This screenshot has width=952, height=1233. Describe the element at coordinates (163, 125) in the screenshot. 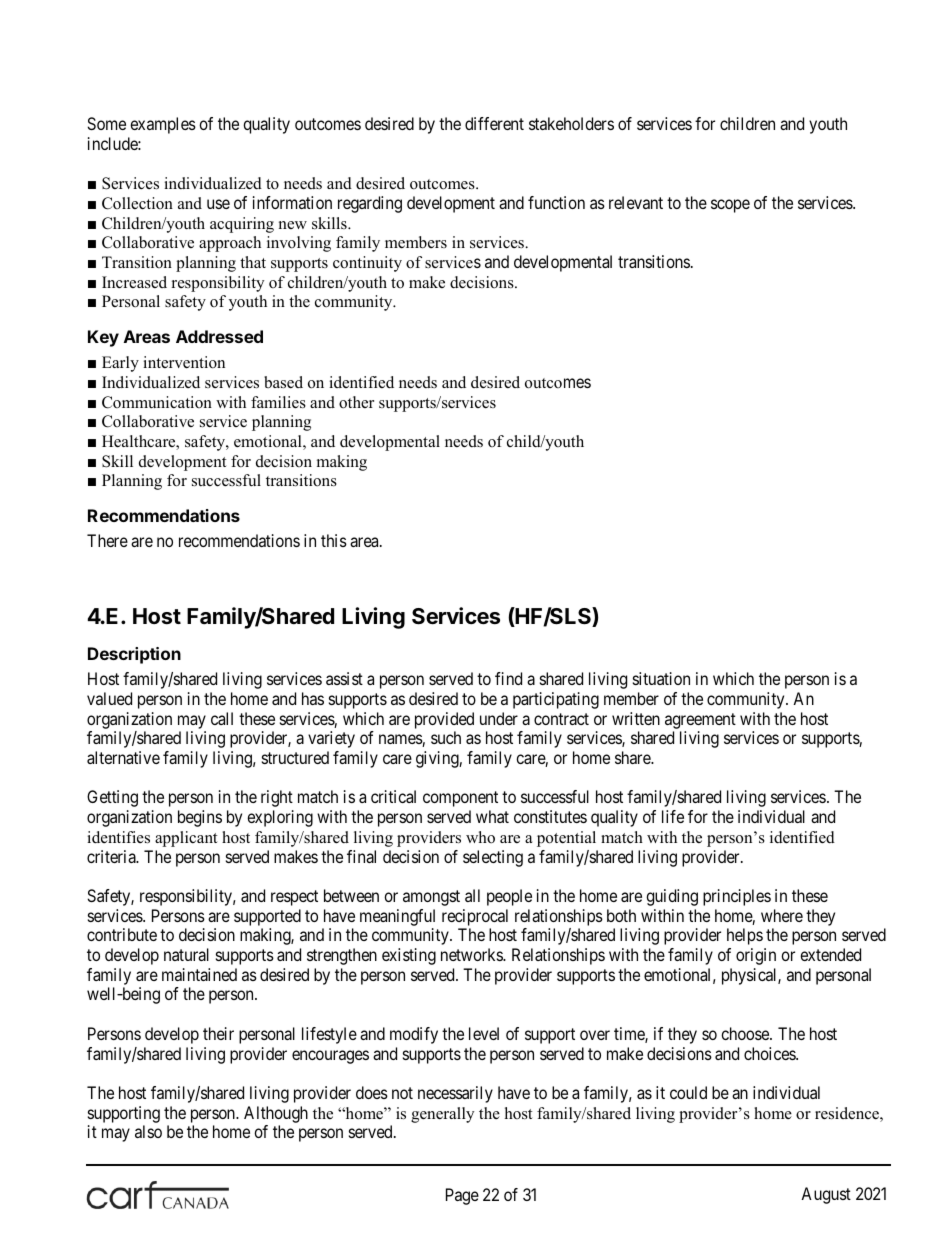

I see `examples` at that location.
